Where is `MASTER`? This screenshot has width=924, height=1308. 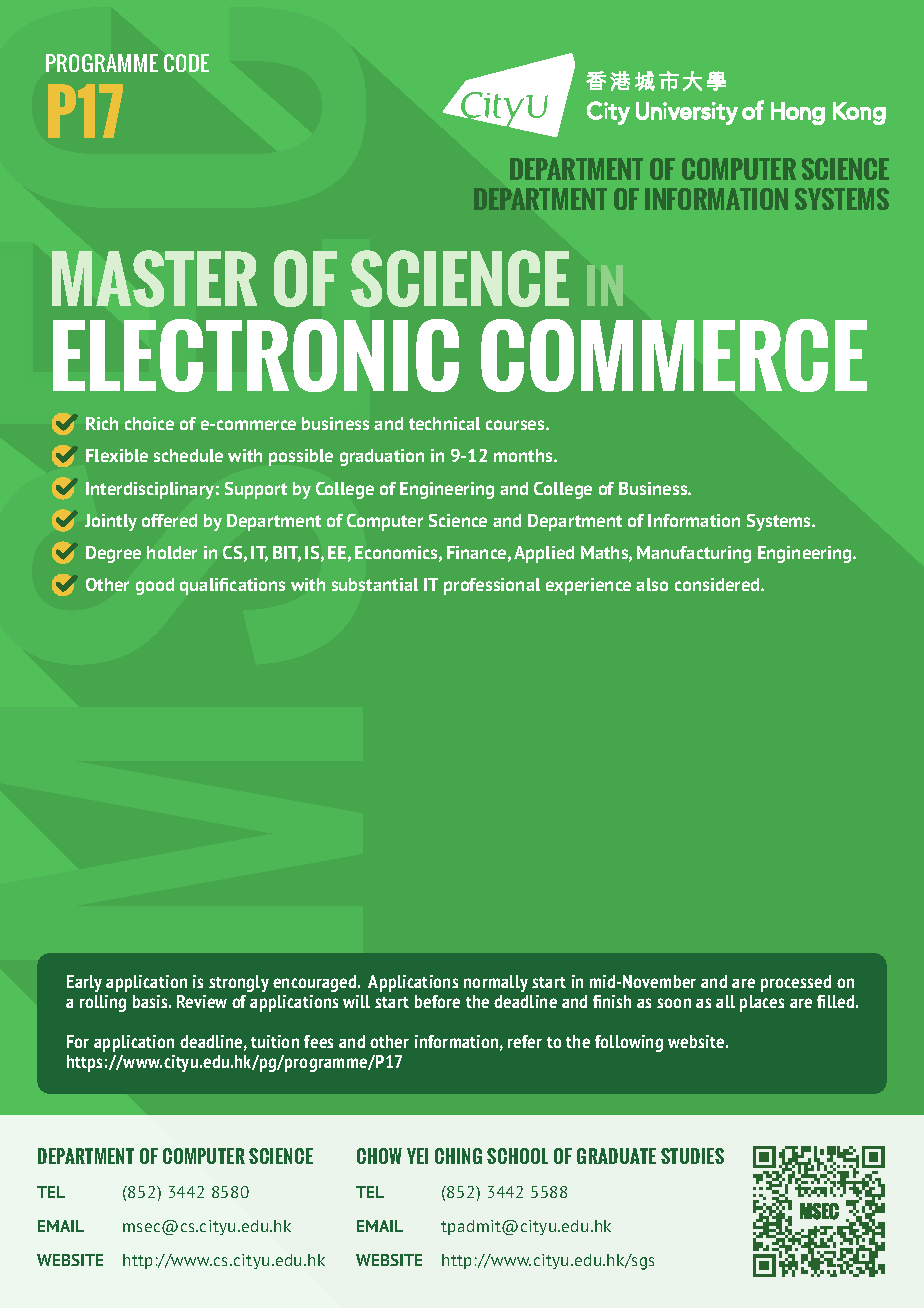
MASTER is located at coordinates (154, 278).
